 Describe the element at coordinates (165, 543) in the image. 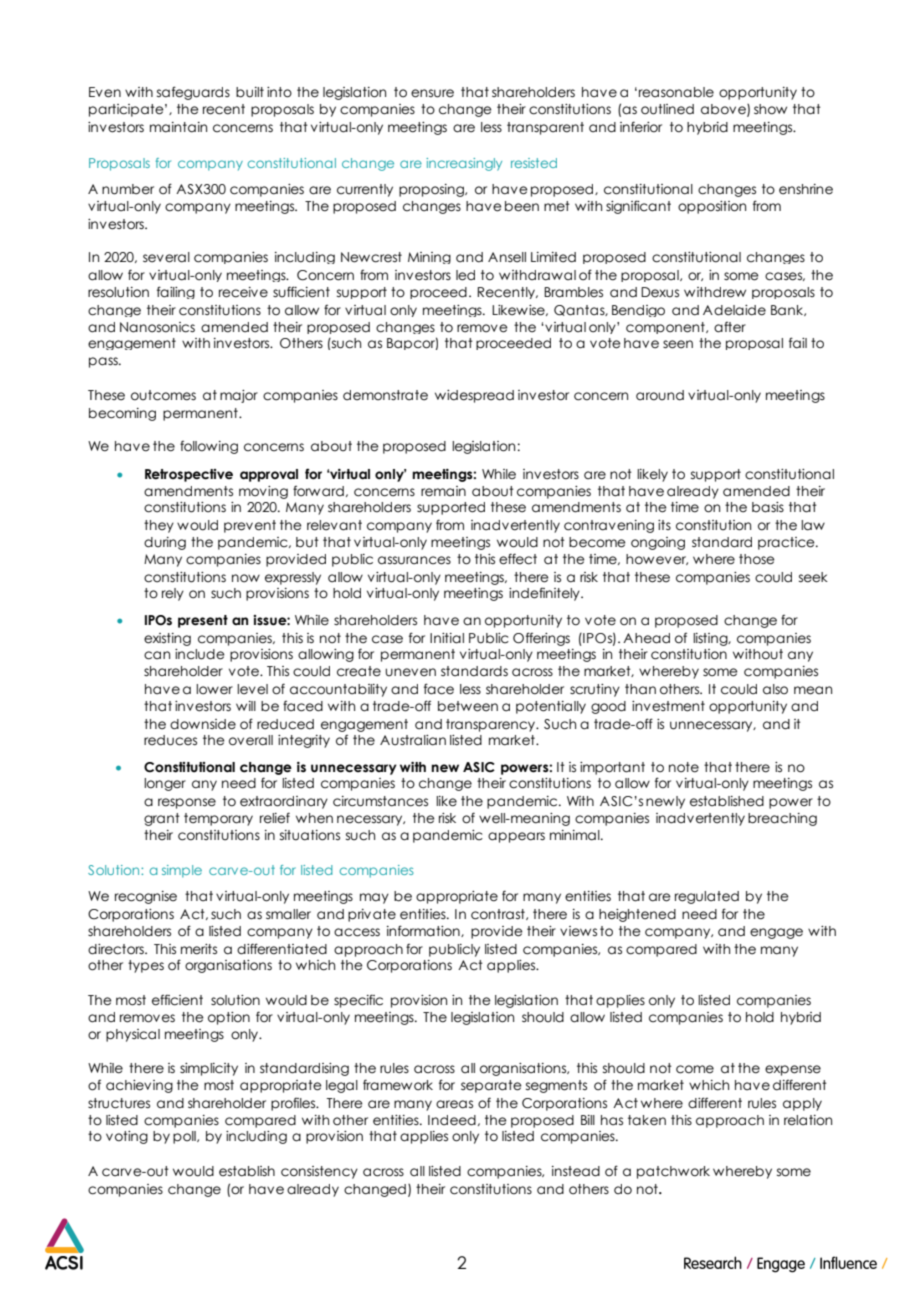

I see `during` at that location.
